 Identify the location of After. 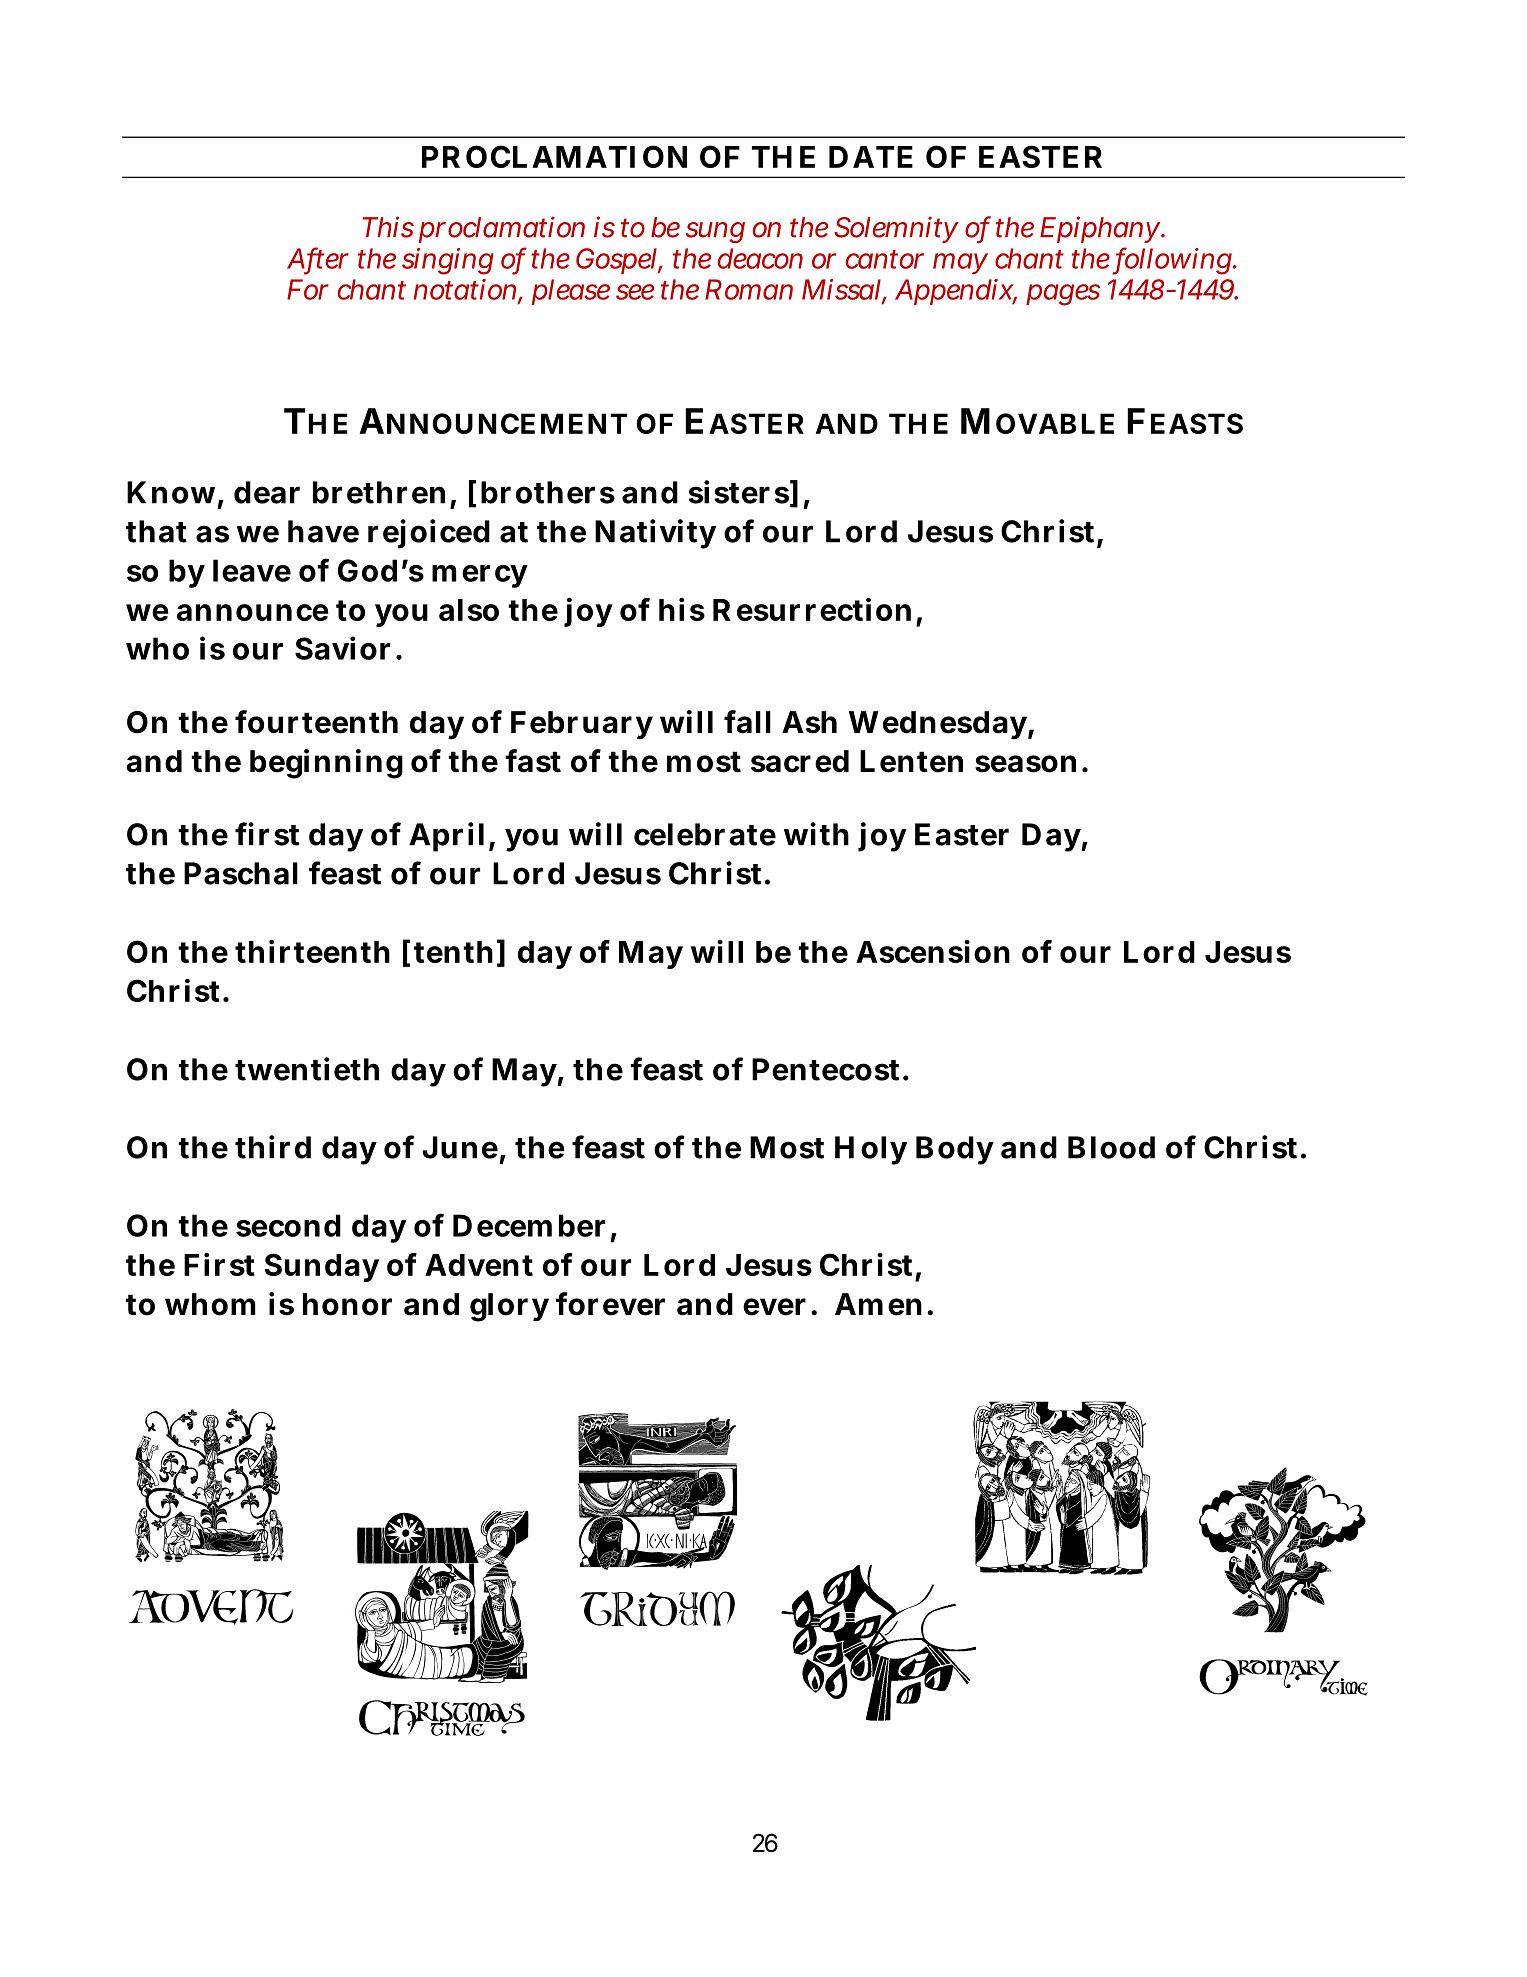
(318, 259).
